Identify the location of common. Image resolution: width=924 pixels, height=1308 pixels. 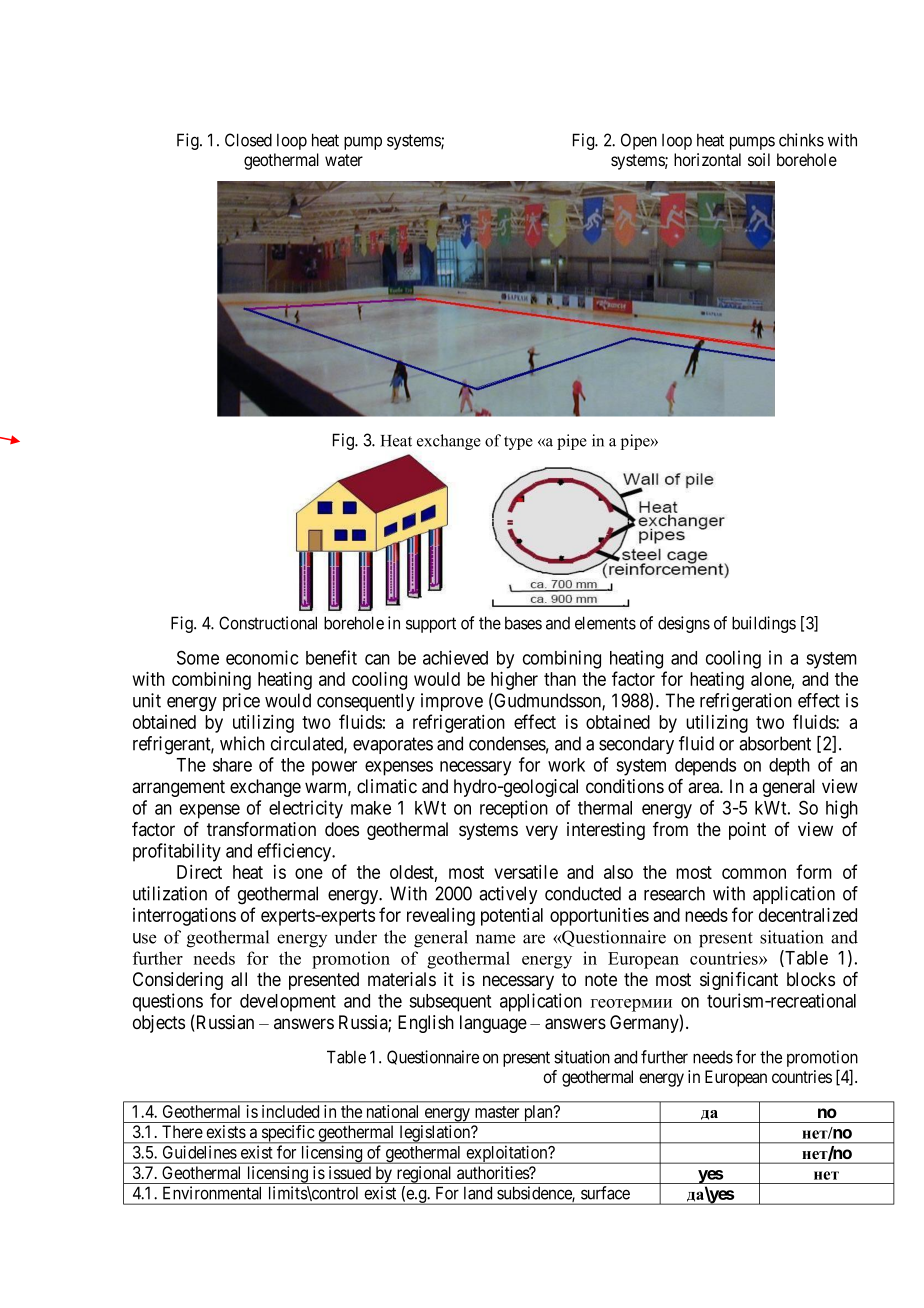
(754, 873).
